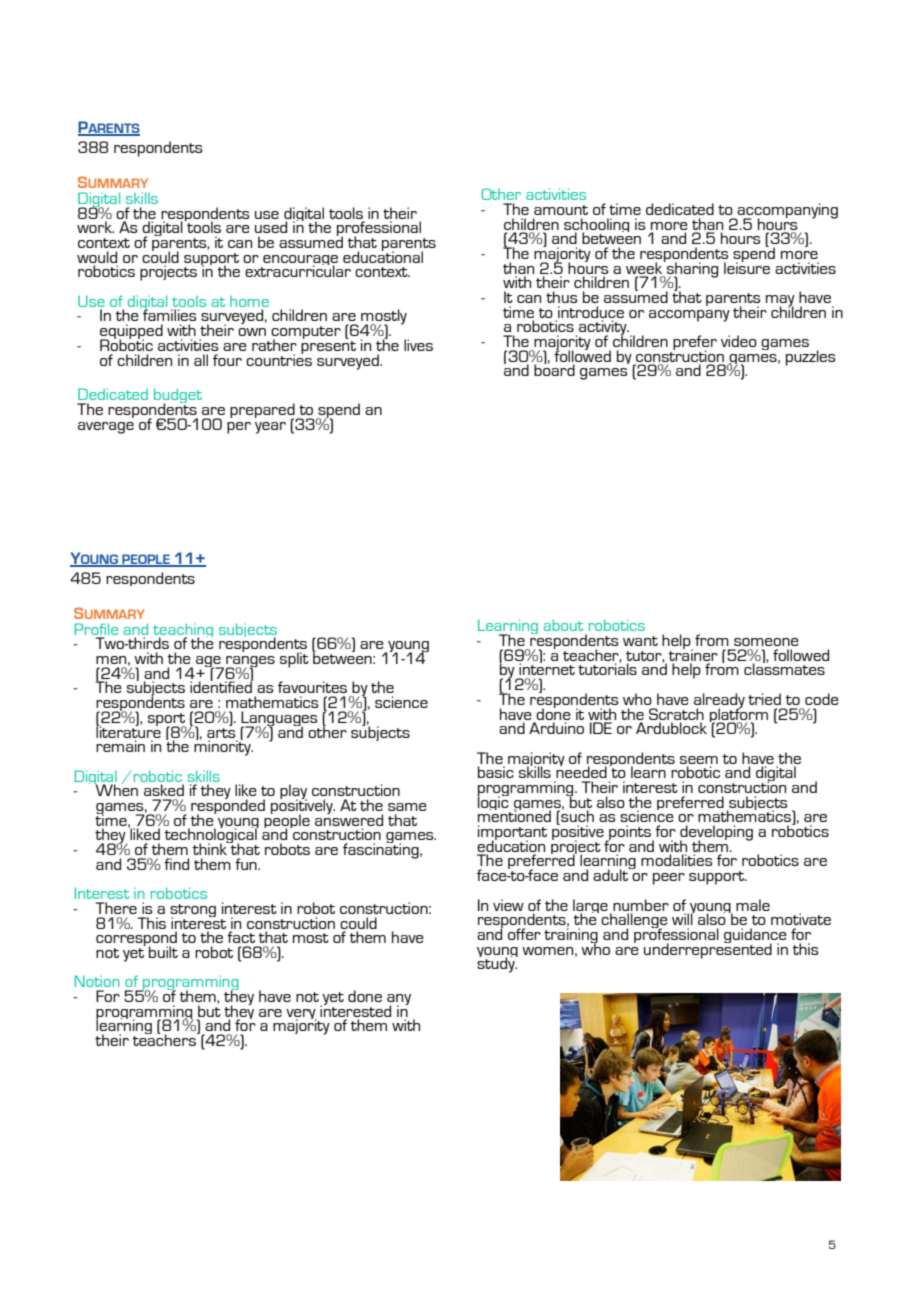 This image has width=924, height=1307. I want to click on amount, so click(561, 210).
